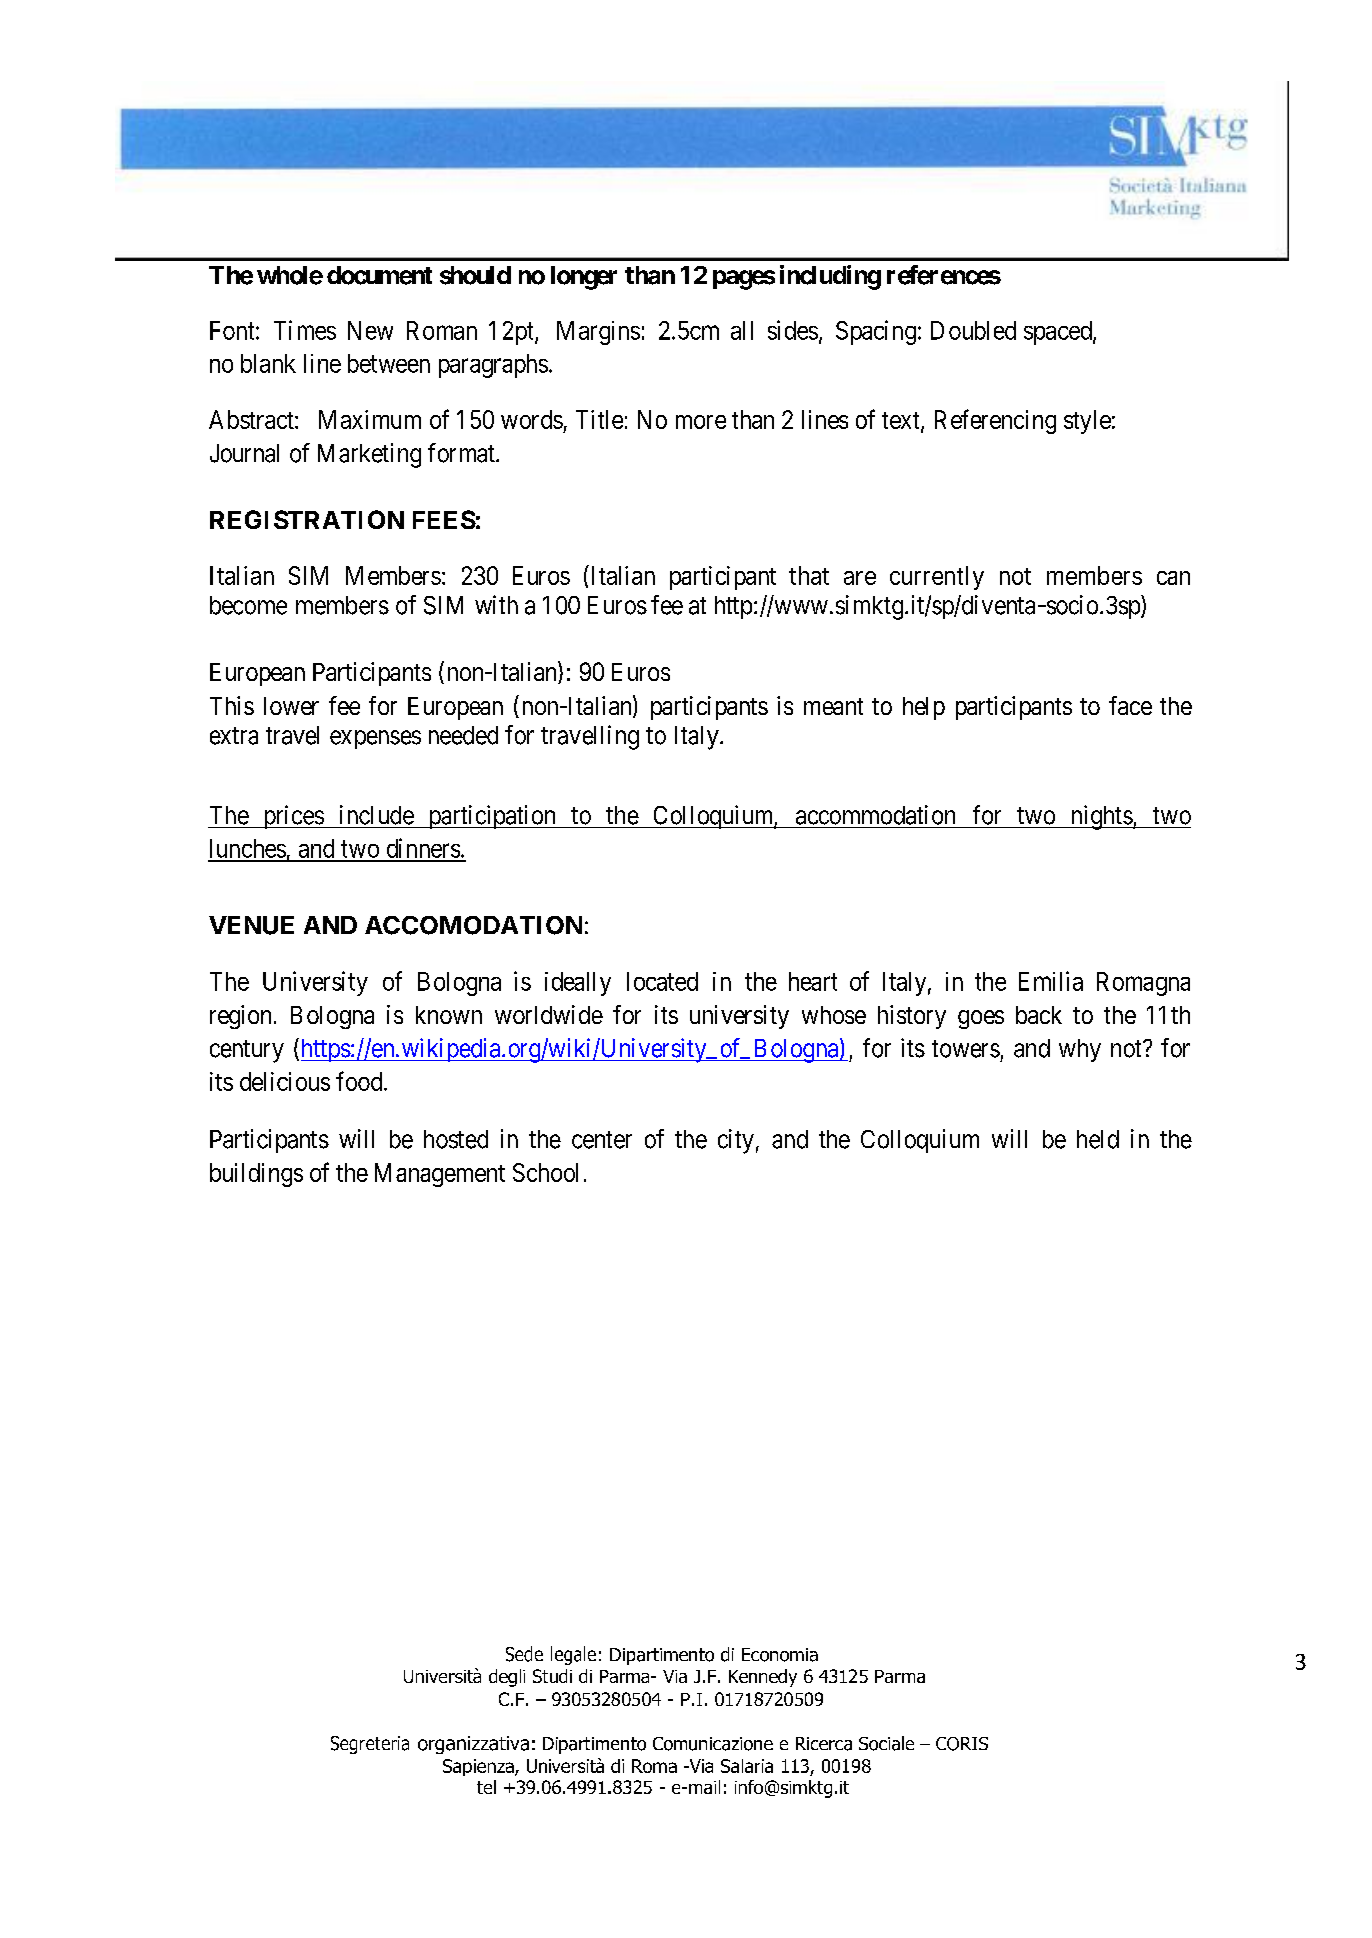  I want to click on back, so click(1039, 1015).
